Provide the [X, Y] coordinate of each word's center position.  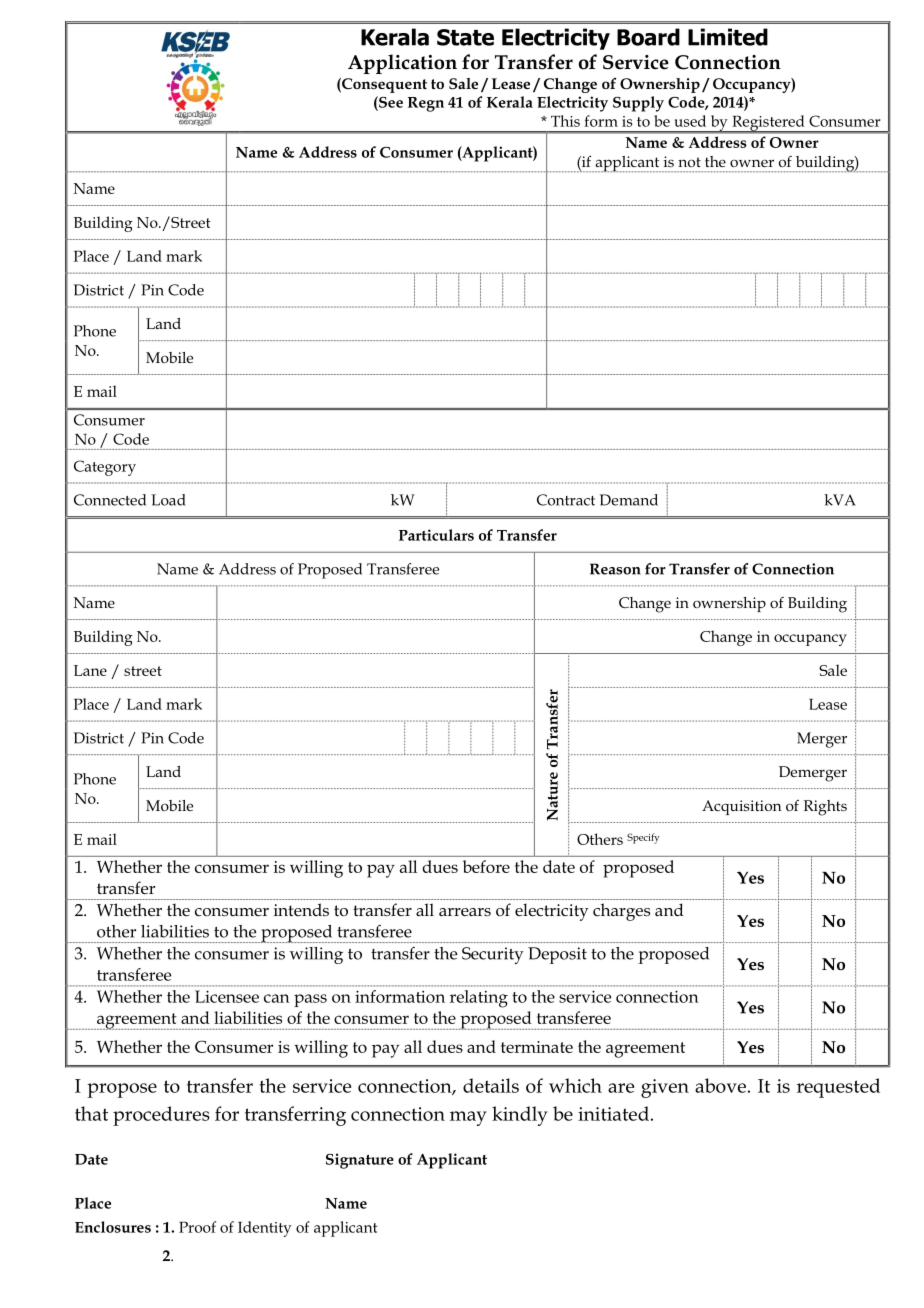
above [720, 1085]
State [465, 37]
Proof [197, 1227]
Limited [728, 37]
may [468, 1118]
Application [402, 64]
